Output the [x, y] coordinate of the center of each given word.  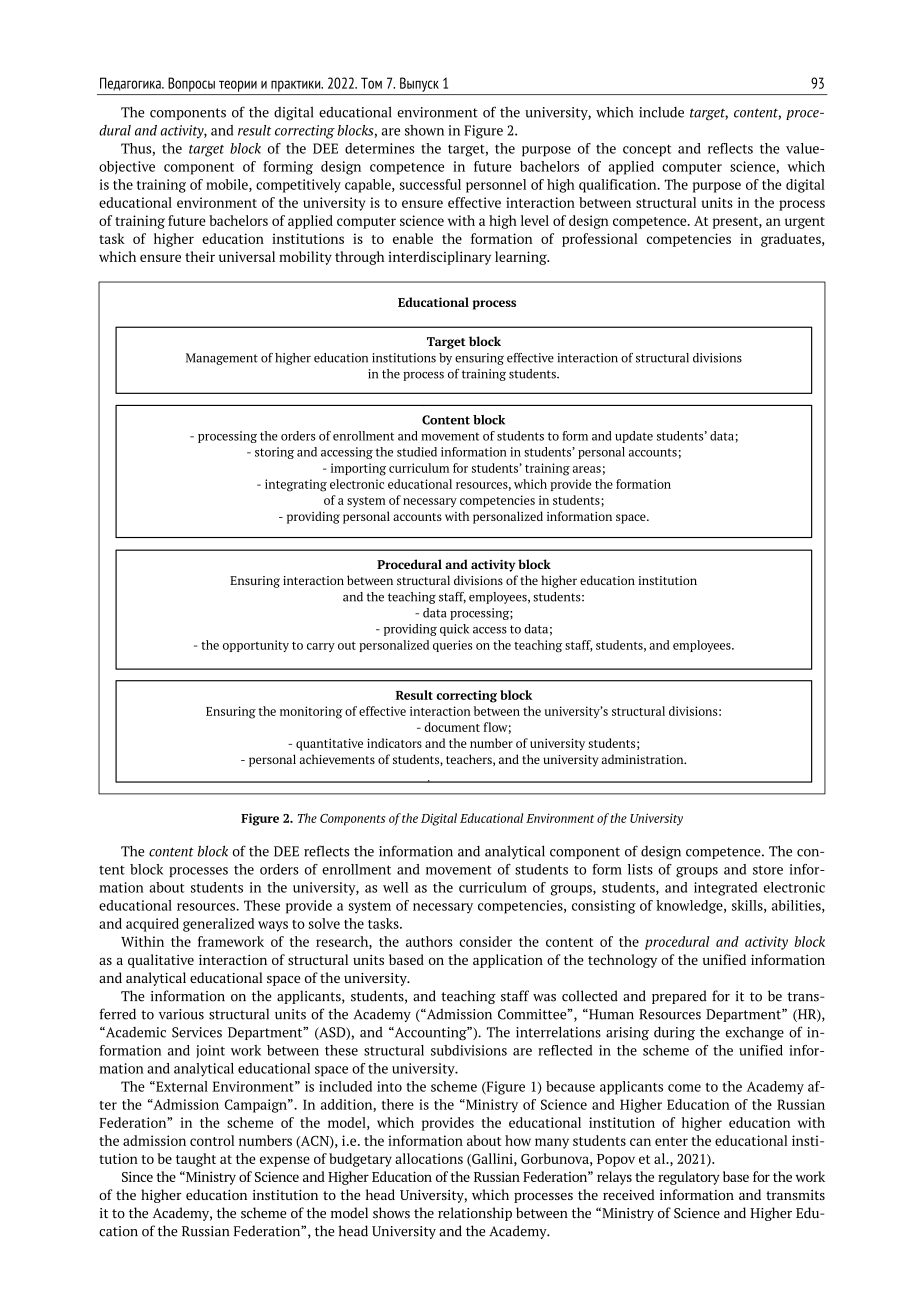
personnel [496, 186]
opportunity [256, 646]
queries [452, 646]
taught [196, 1160]
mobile [228, 185]
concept [647, 150]
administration [644, 759]
